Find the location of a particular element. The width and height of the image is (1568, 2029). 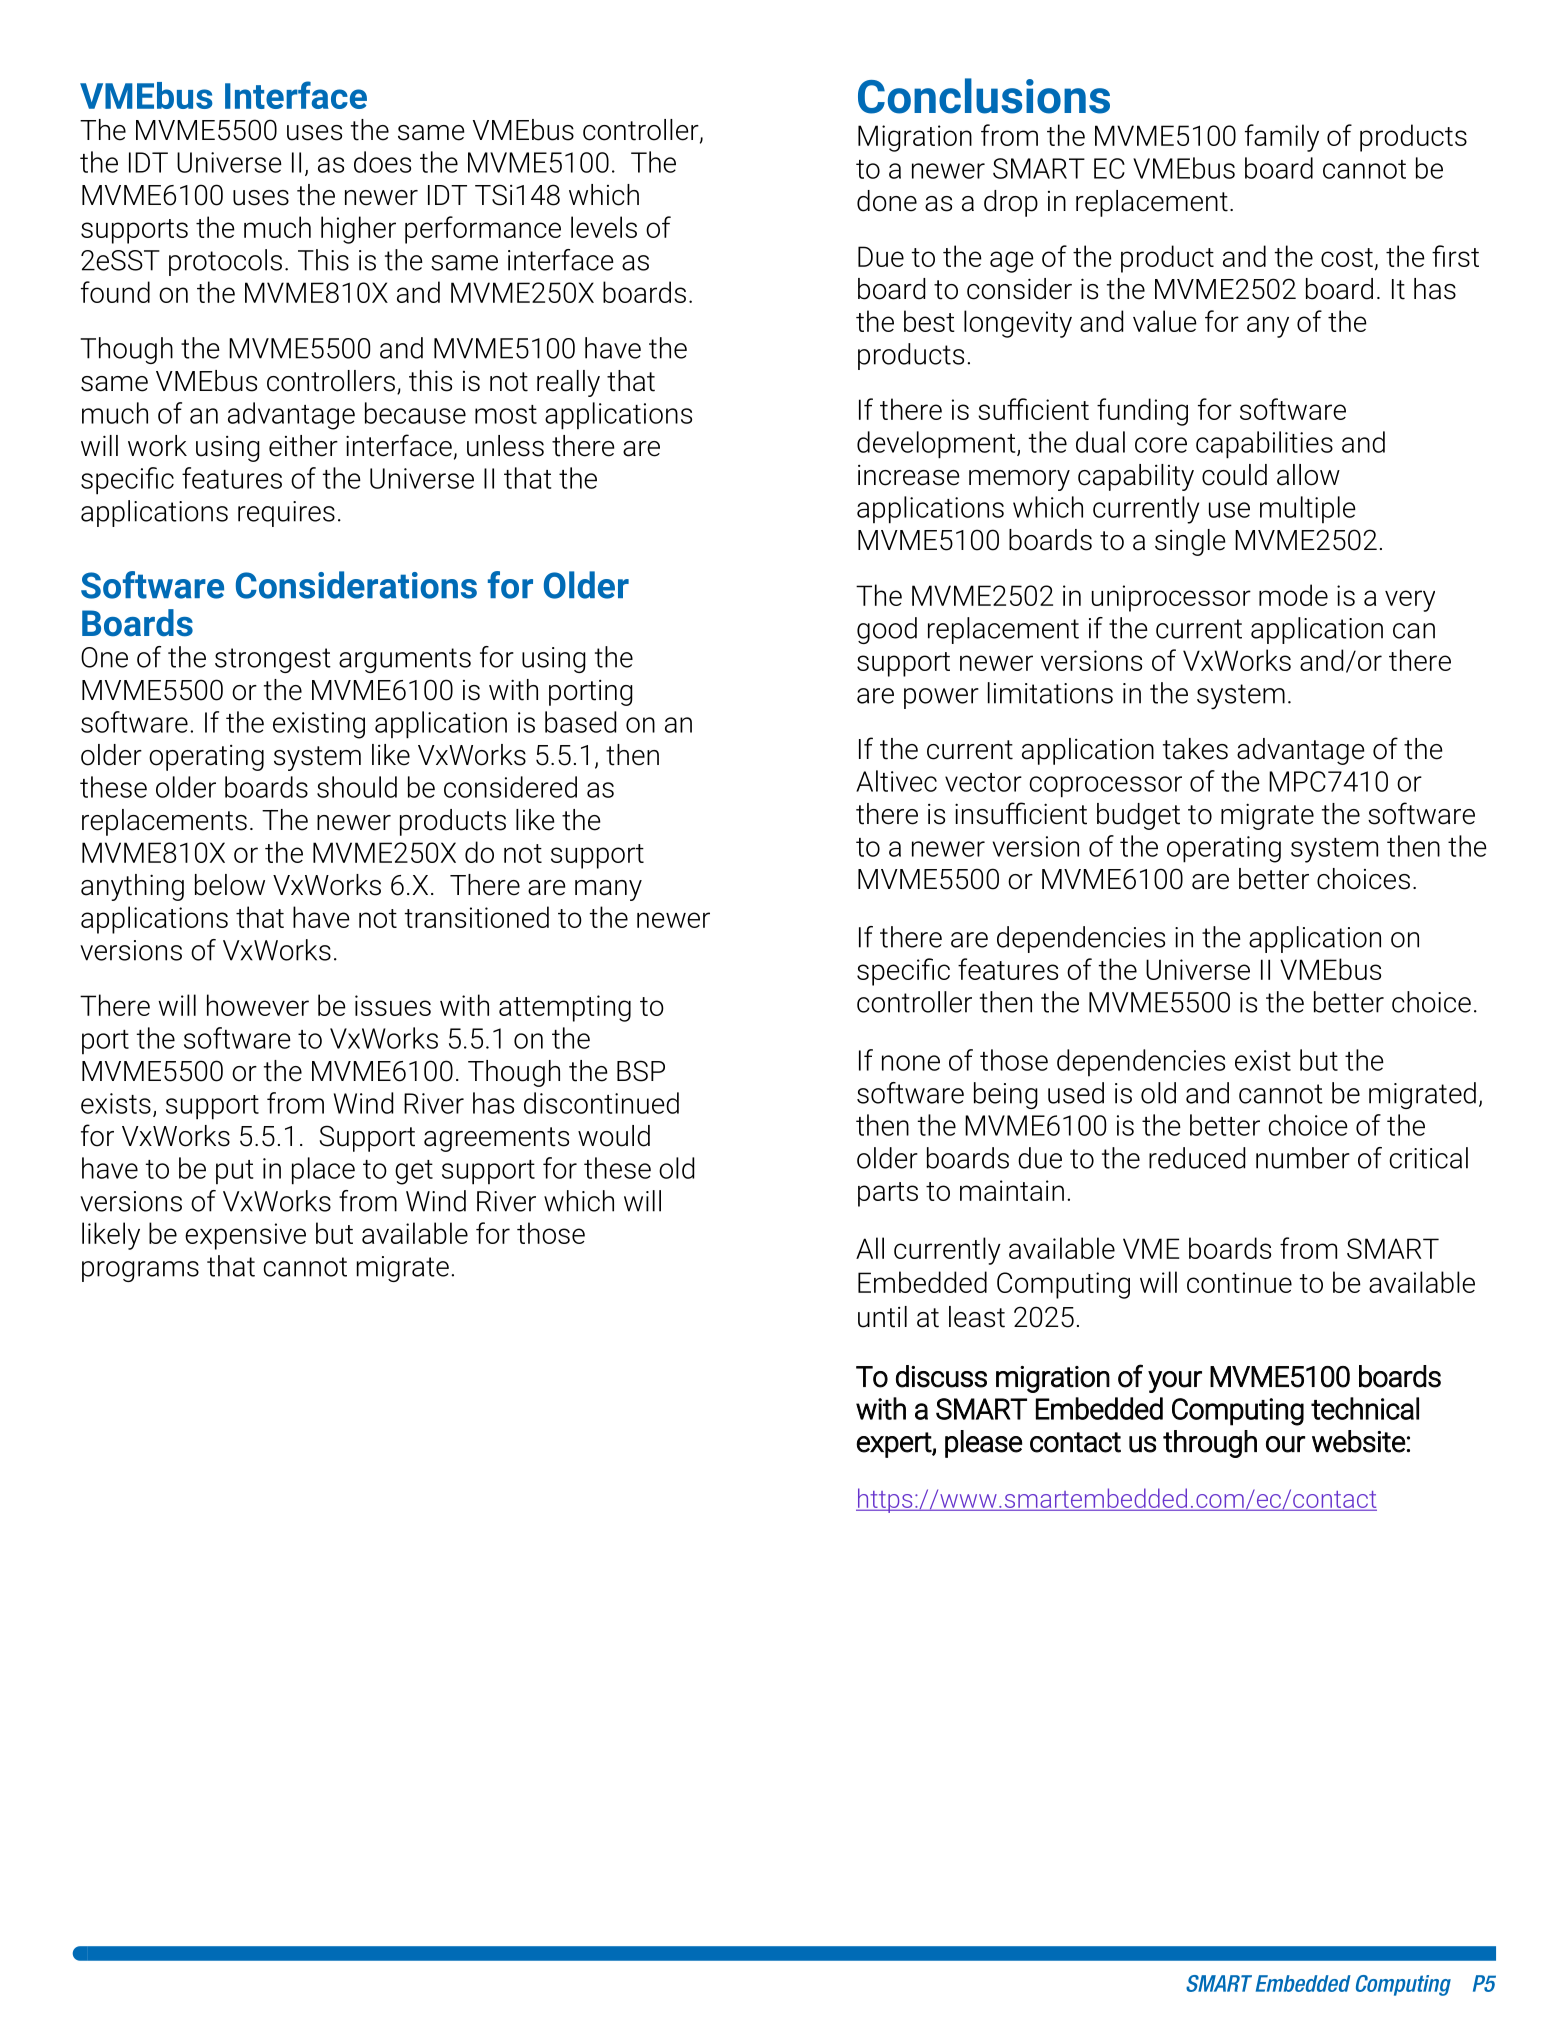

expert is located at coordinates (894, 1445).
